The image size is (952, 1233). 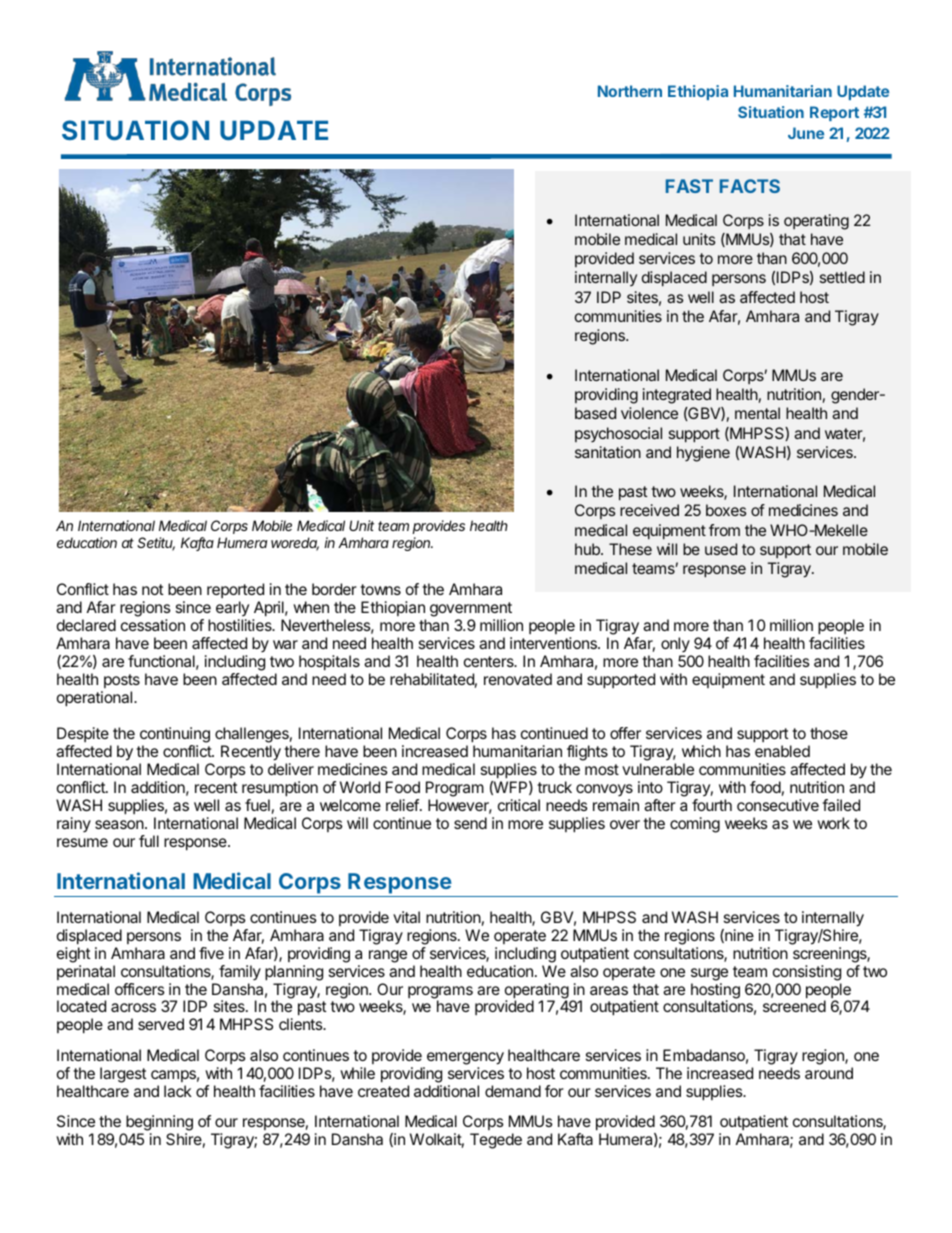 I want to click on lack, so click(x=178, y=1091).
